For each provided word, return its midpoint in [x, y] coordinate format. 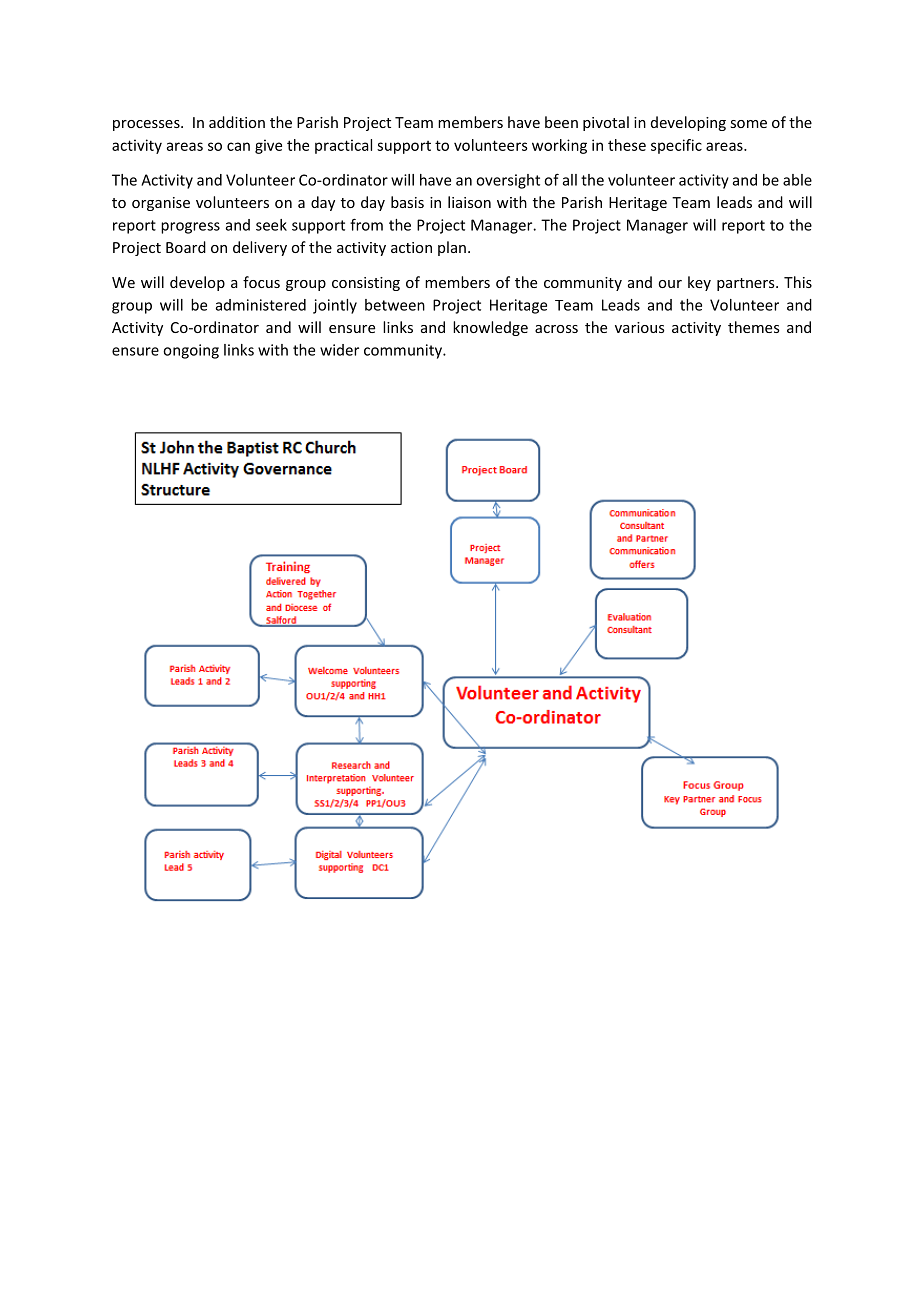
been [561, 122]
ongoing [191, 351]
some [748, 124]
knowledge [490, 328]
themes [754, 327]
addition [237, 122]
